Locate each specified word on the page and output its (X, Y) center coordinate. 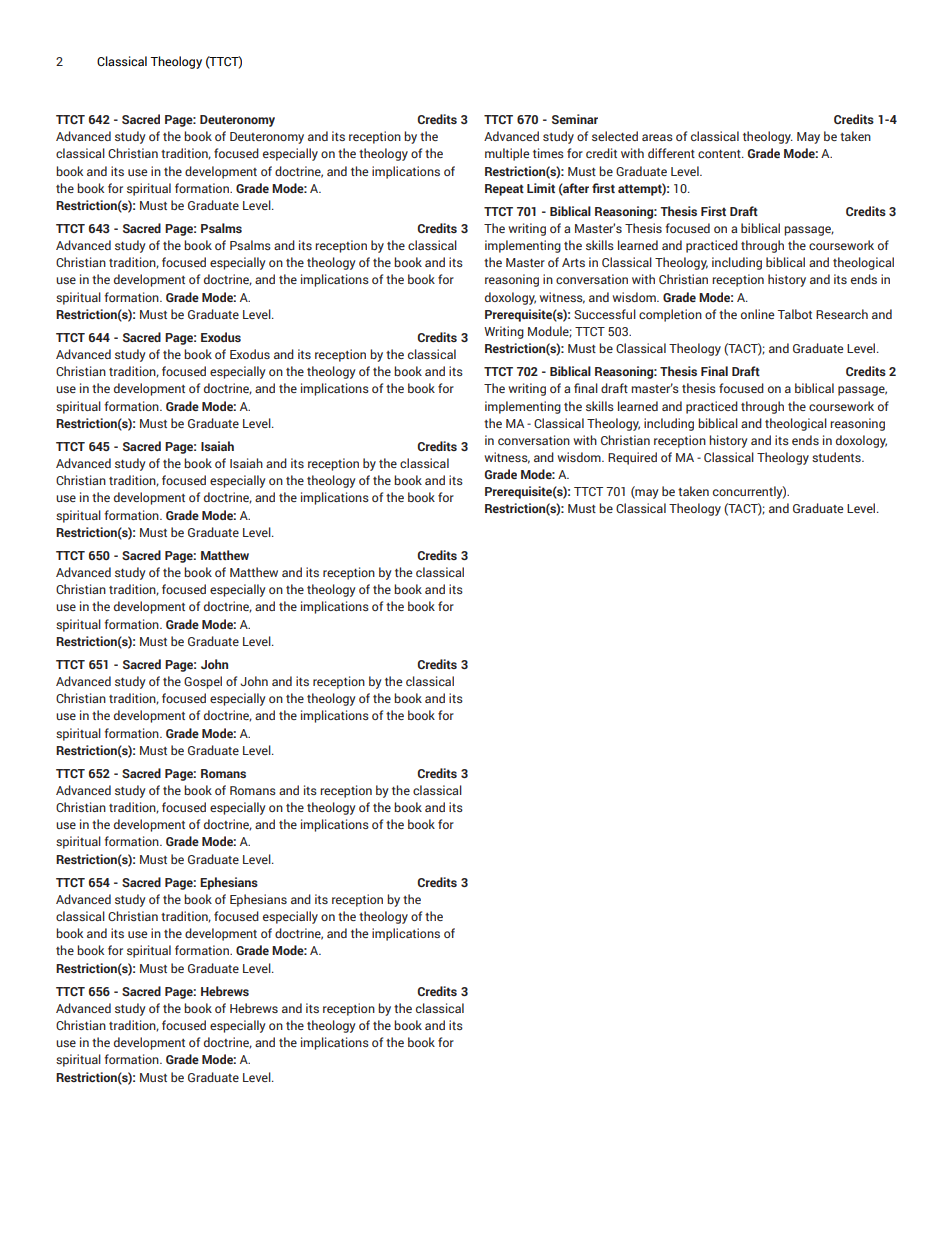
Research (842, 314)
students (837, 457)
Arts (573, 262)
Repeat (504, 190)
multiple (507, 154)
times (548, 153)
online (757, 314)
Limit (541, 188)
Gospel (203, 682)
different (671, 153)
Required (632, 458)
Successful (605, 314)
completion (670, 315)
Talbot (794, 314)
